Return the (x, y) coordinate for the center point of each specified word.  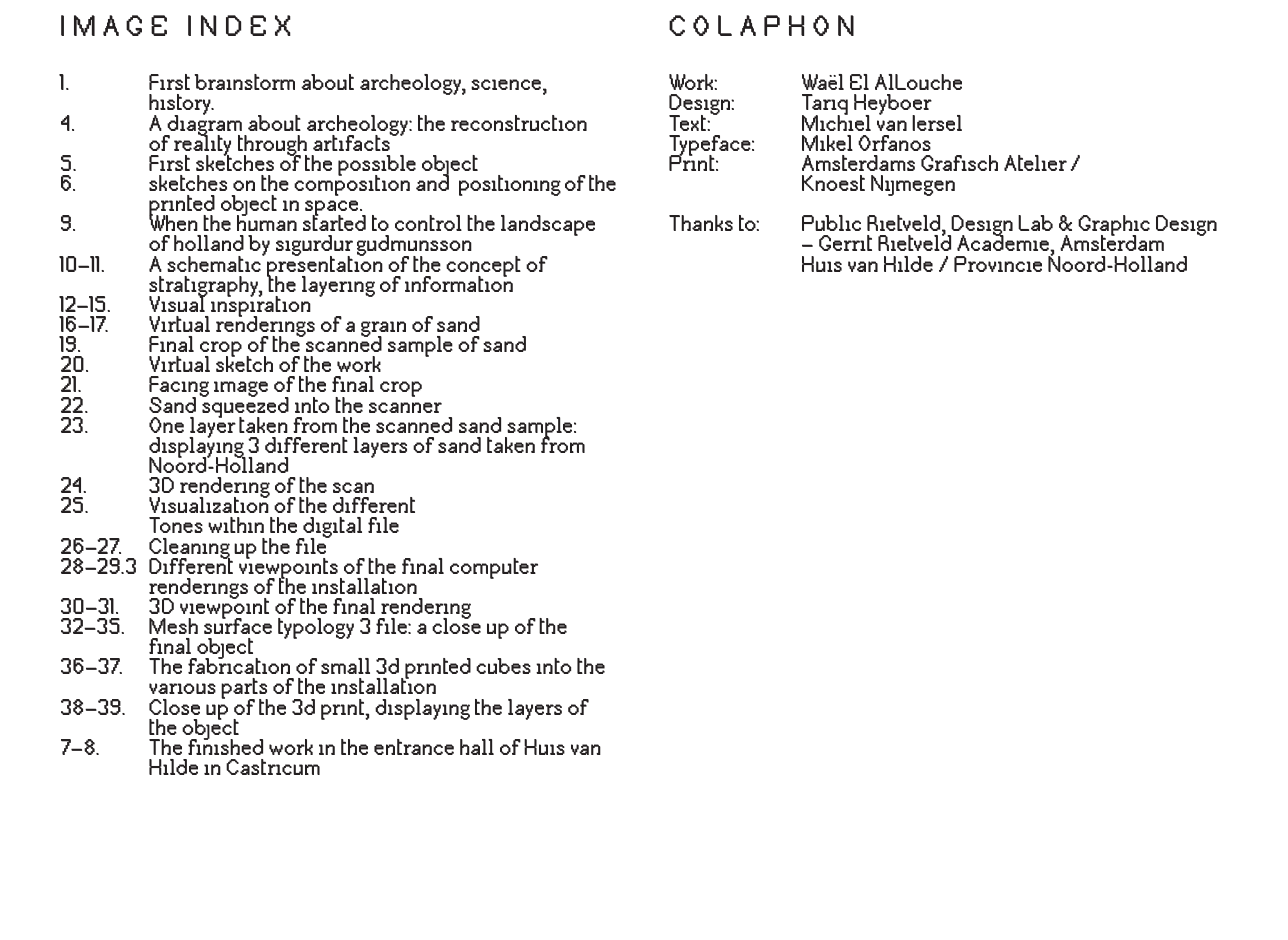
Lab (1035, 223)
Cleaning (190, 549)
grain (383, 330)
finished (225, 746)
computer (494, 568)
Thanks (701, 223)
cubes (503, 666)
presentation (324, 266)
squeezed (244, 407)
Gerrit (845, 243)
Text (688, 123)
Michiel (836, 121)
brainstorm (244, 82)
